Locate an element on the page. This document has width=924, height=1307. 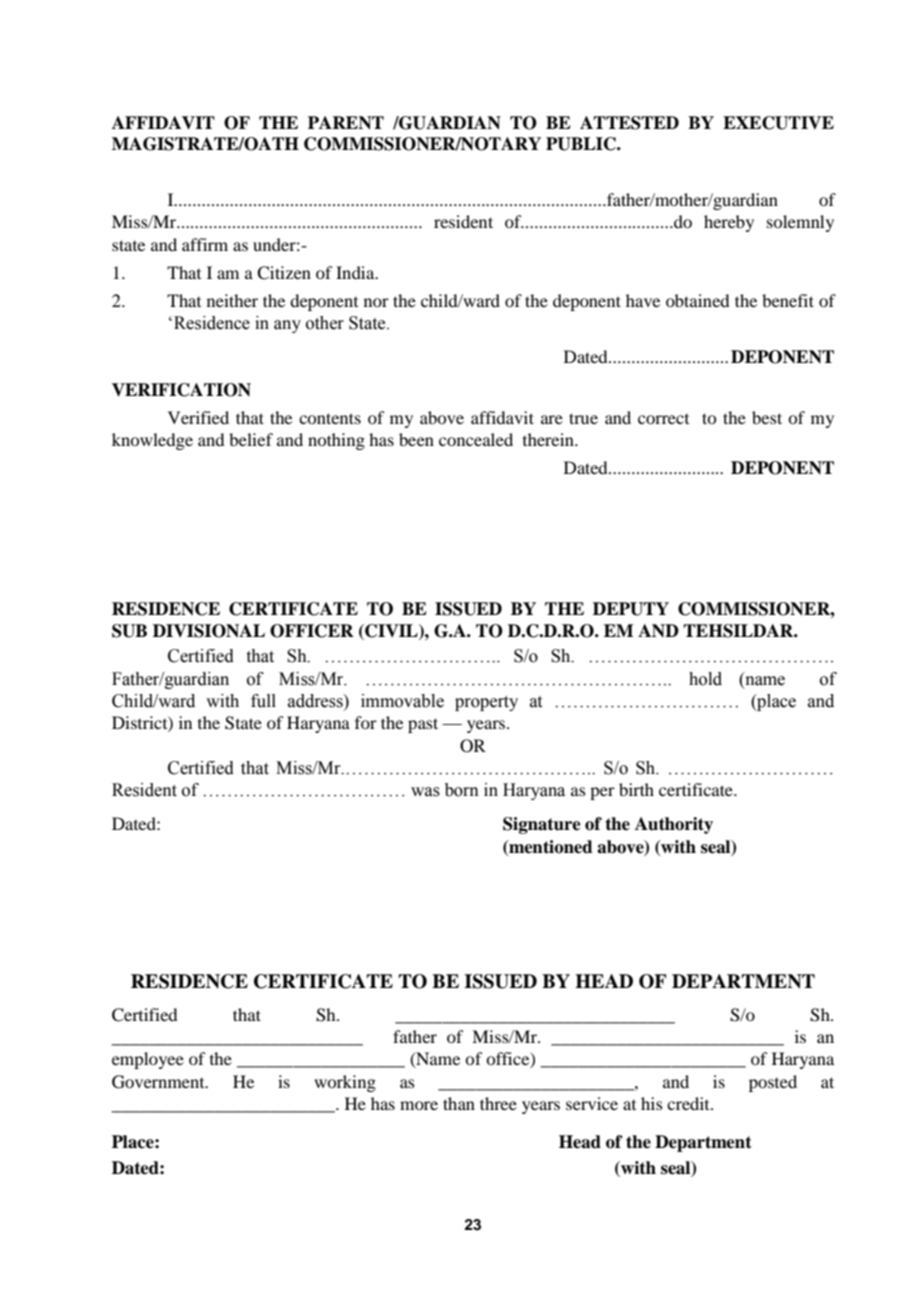
credit is located at coordinates (689, 1103).
